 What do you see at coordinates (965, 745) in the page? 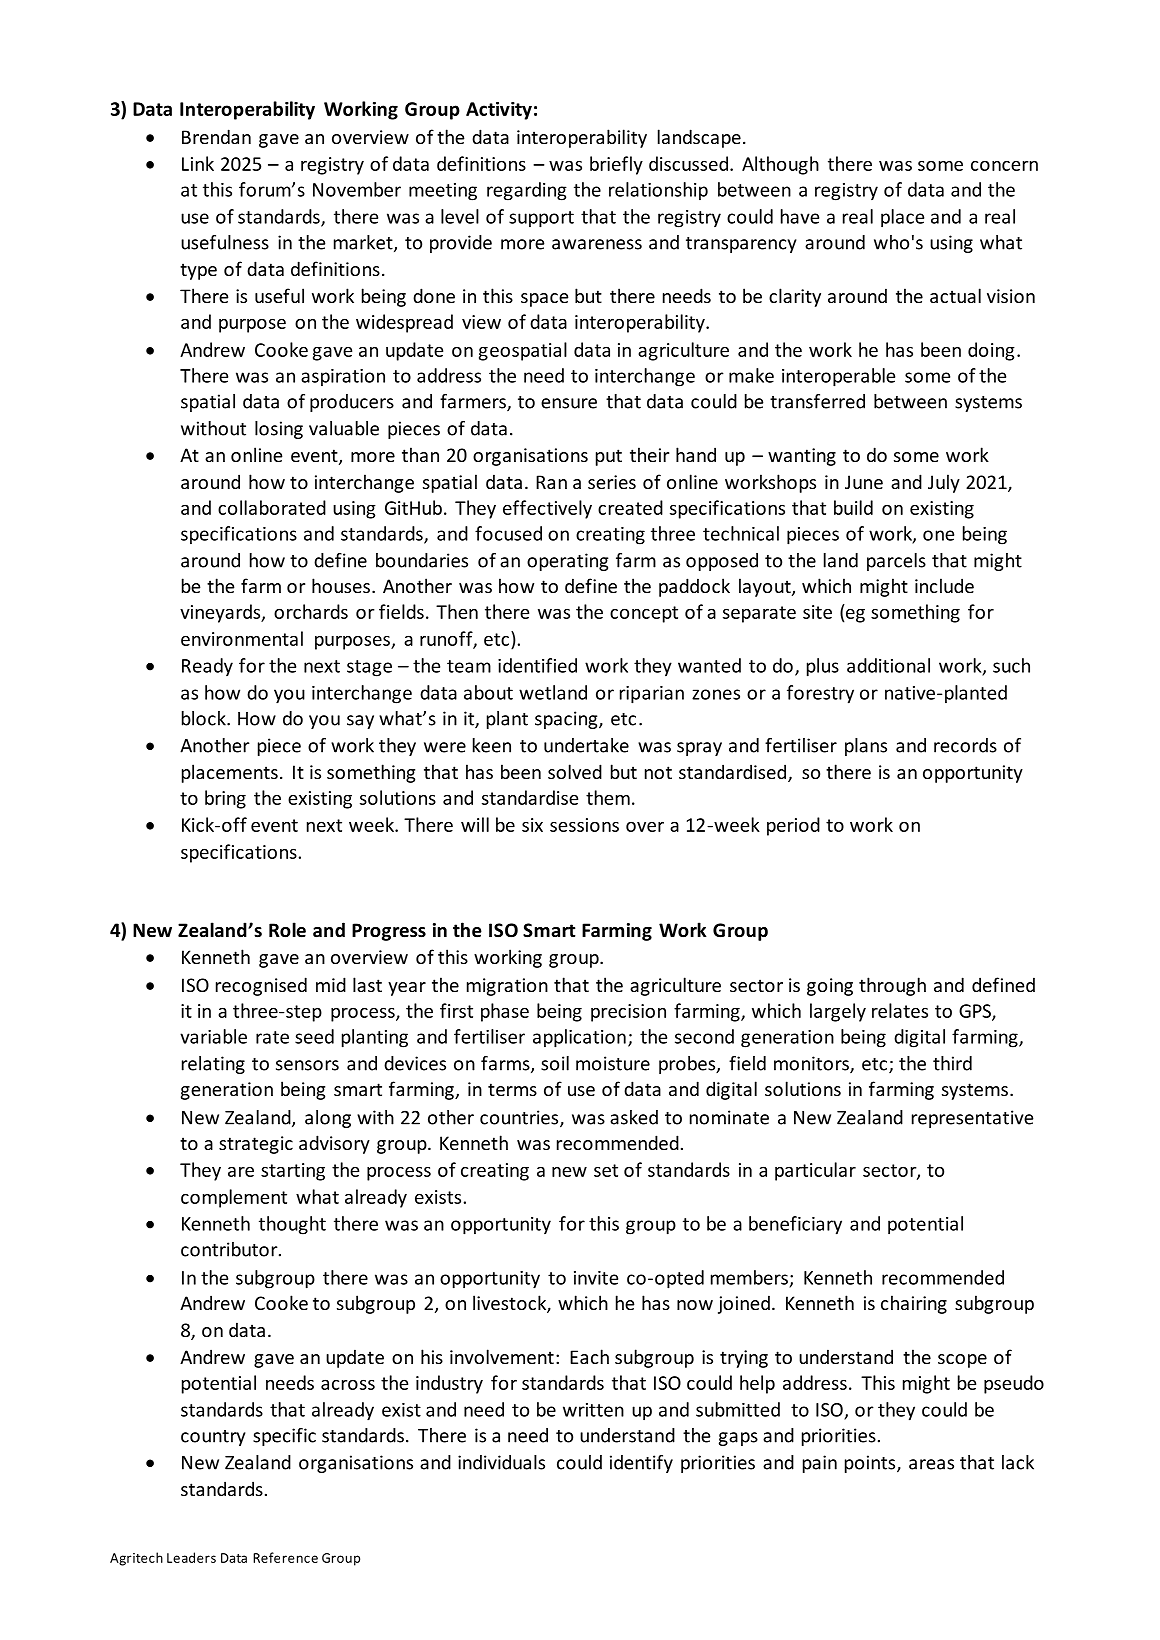
I see `records` at bounding box center [965, 745].
